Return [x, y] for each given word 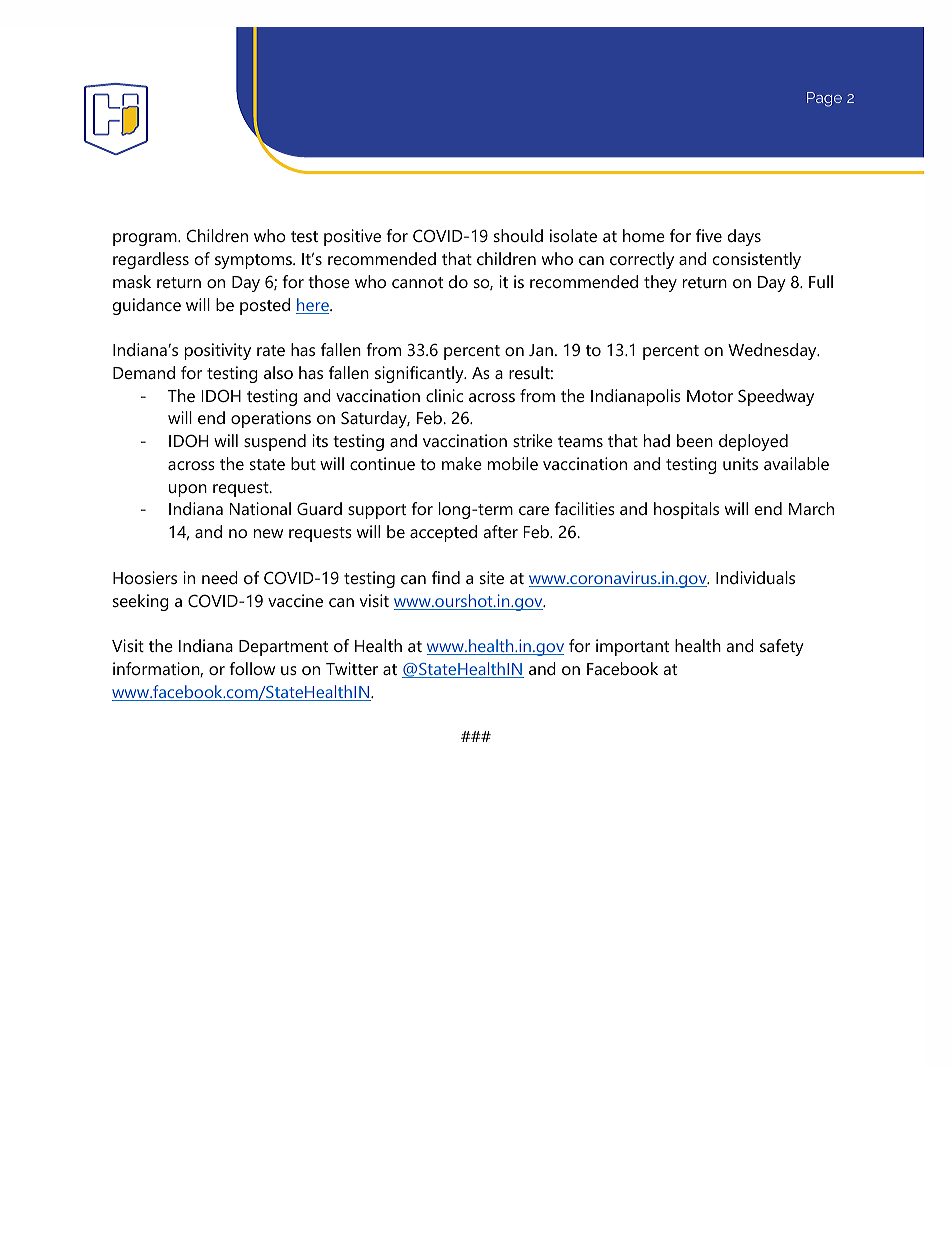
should [518, 235]
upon [188, 490]
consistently [757, 260]
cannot [417, 282]
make [462, 463]
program [146, 239]
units [740, 463]
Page [824, 99]
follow [252, 668]
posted [265, 306]
